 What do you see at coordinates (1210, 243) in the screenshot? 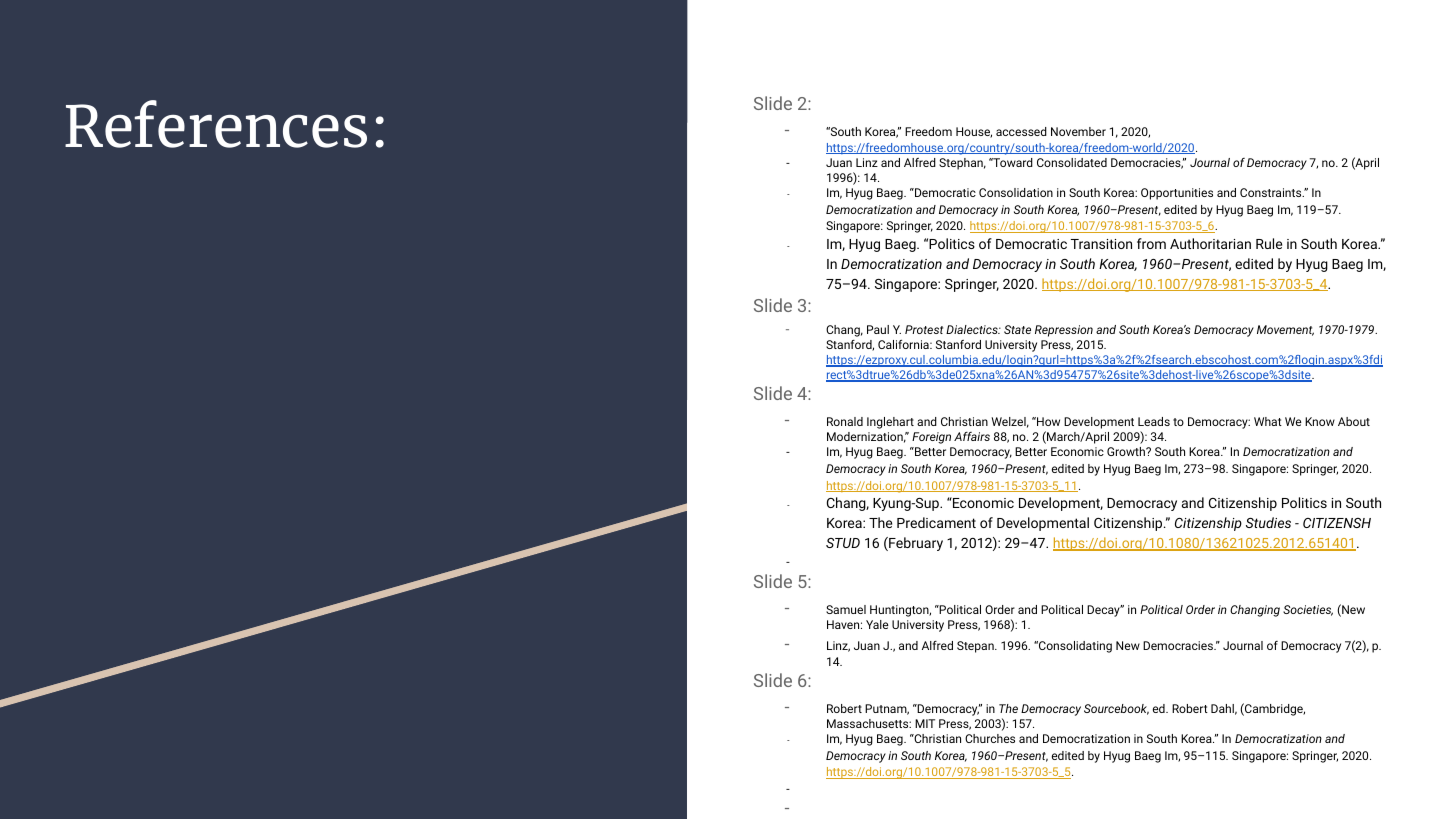
I see `Authoritarian` at bounding box center [1210, 243].
